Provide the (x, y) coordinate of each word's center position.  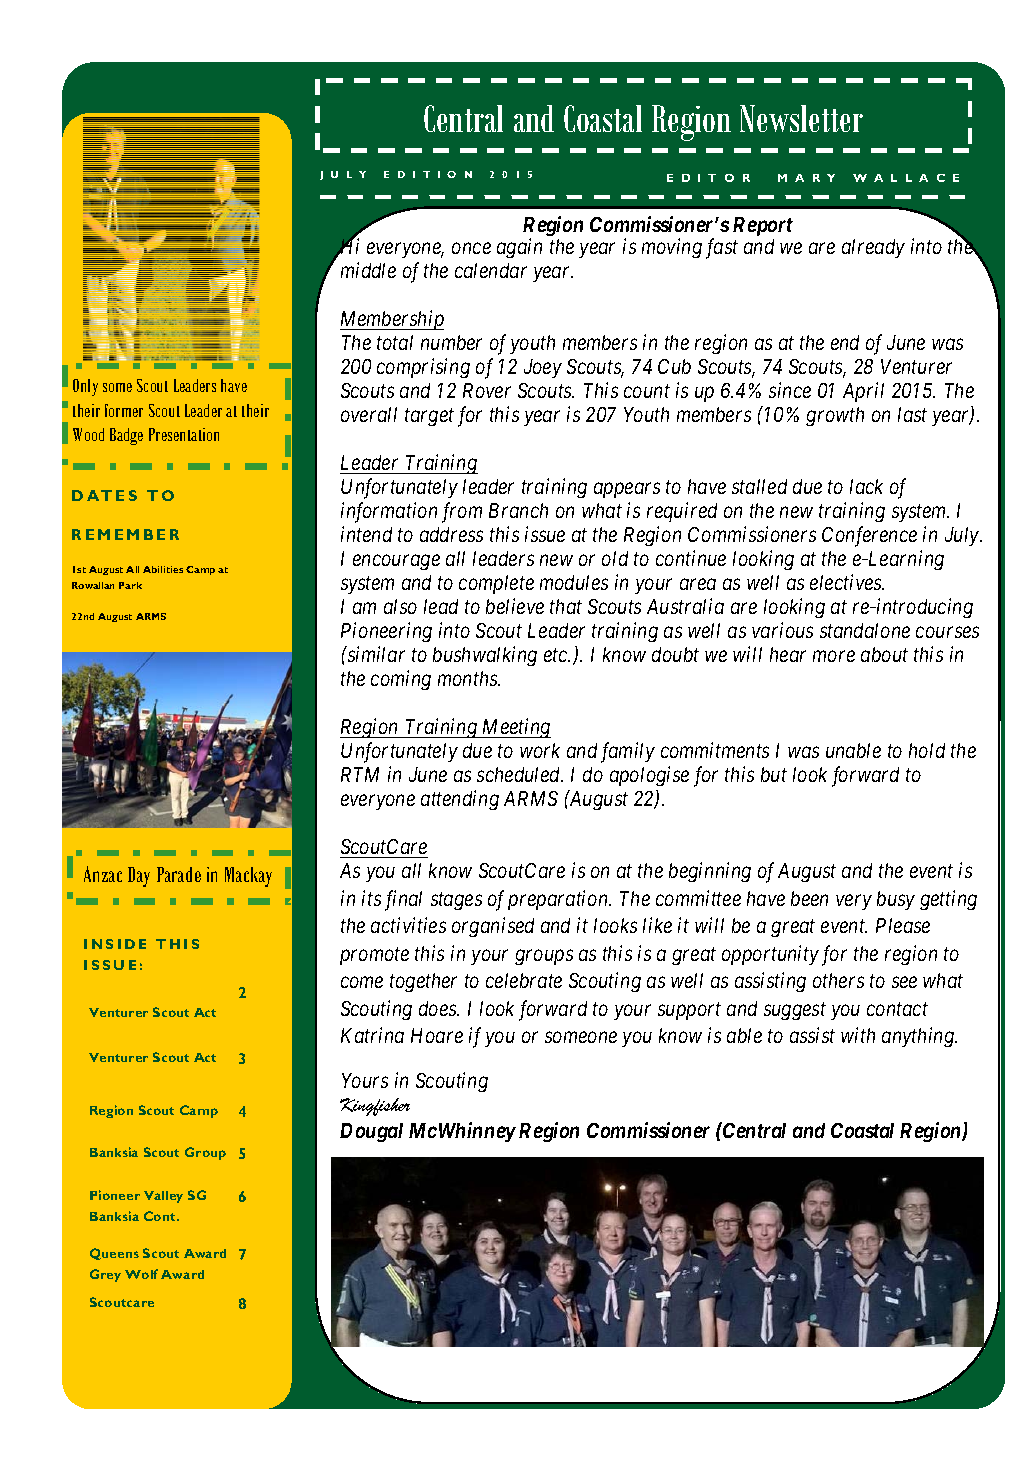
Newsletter (801, 118)
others (838, 980)
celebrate (524, 980)
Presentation (184, 434)
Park (130, 585)
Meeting (515, 728)
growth (835, 416)
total (395, 342)
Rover (487, 390)
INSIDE (115, 944)
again (519, 248)
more (834, 656)
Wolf (141, 1274)
